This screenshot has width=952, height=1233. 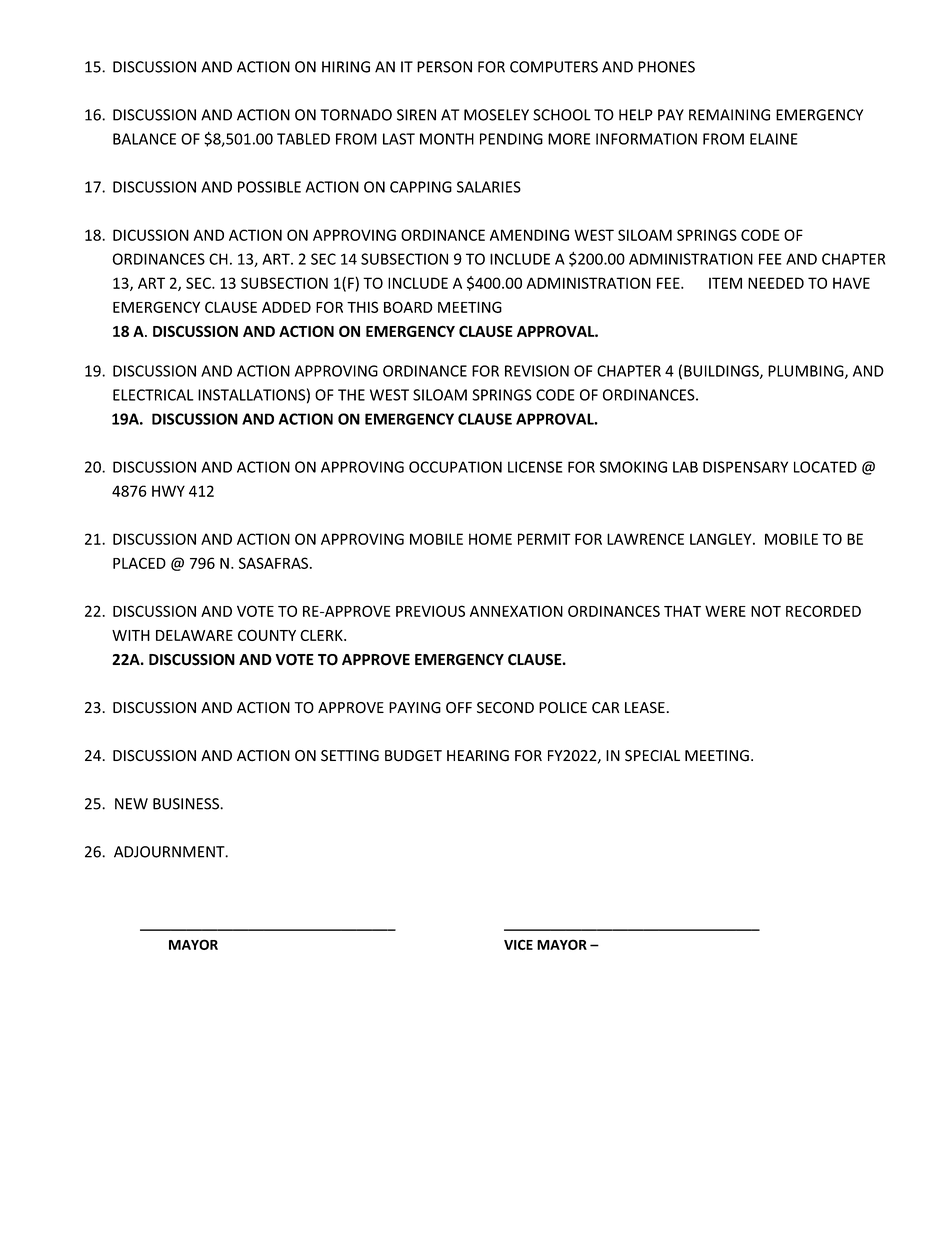 I want to click on SECOND, so click(x=505, y=708).
